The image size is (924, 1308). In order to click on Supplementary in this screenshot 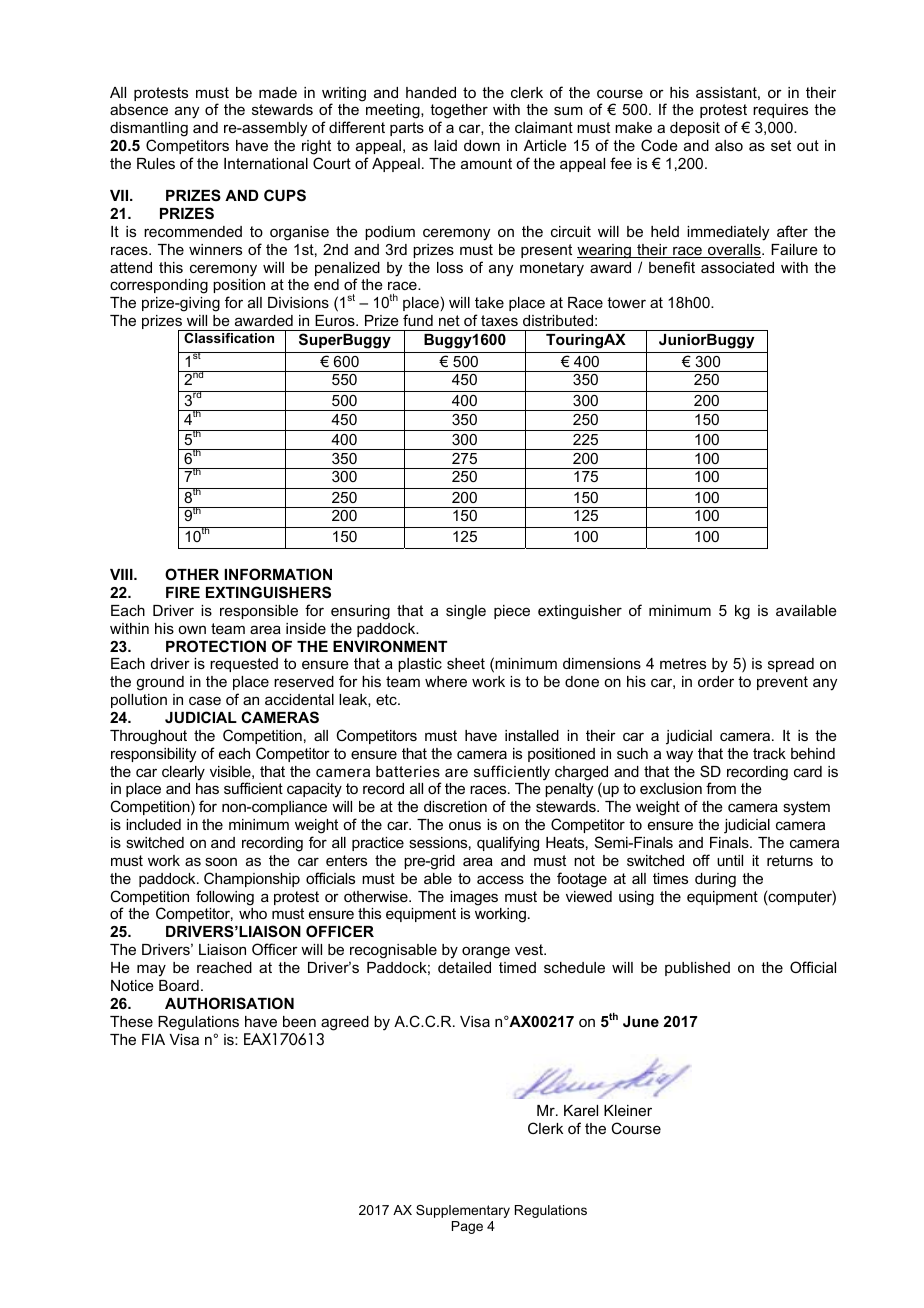, I will do `click(463, 1211)`.
